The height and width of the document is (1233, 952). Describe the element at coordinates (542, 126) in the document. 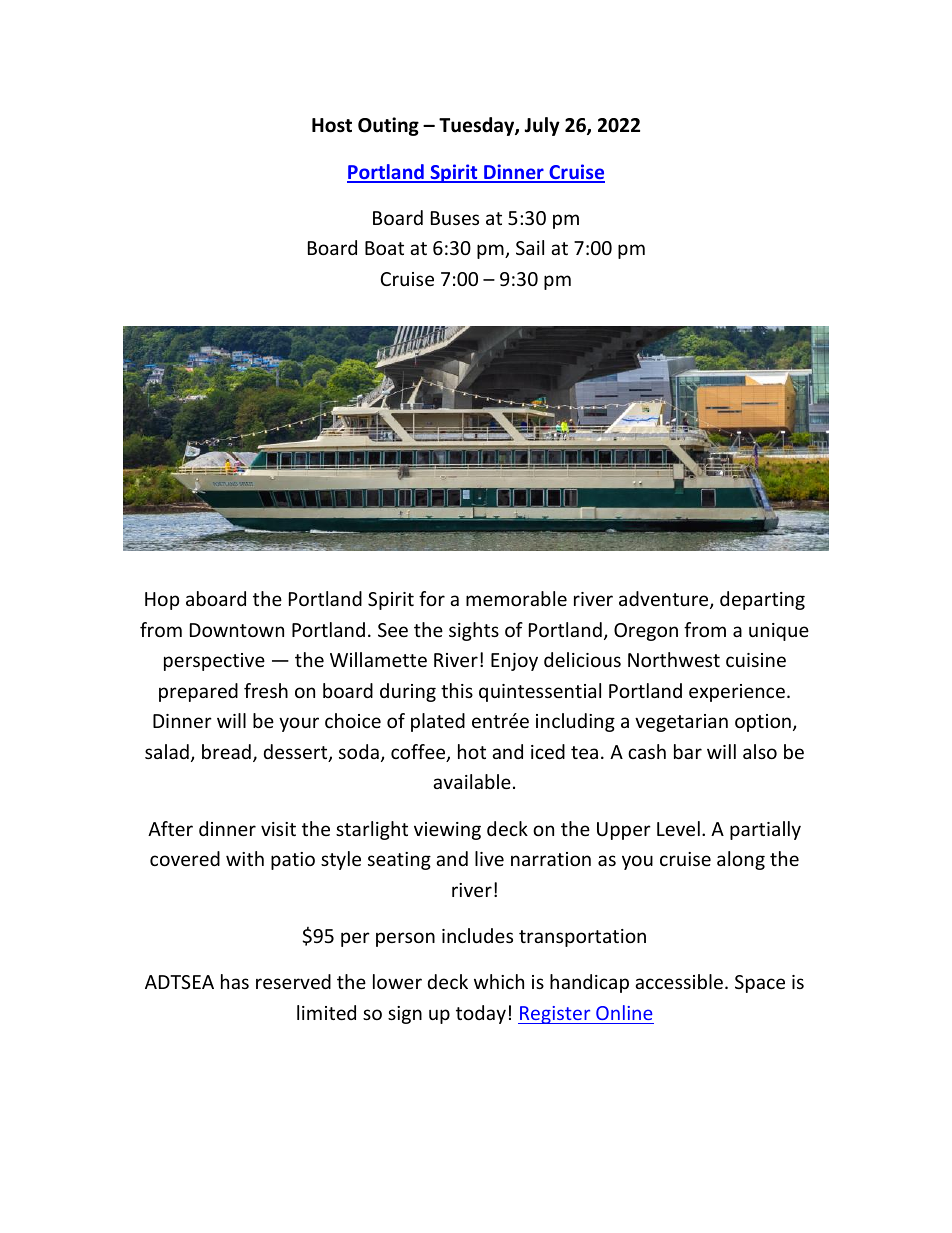

I see `July` at that location.
